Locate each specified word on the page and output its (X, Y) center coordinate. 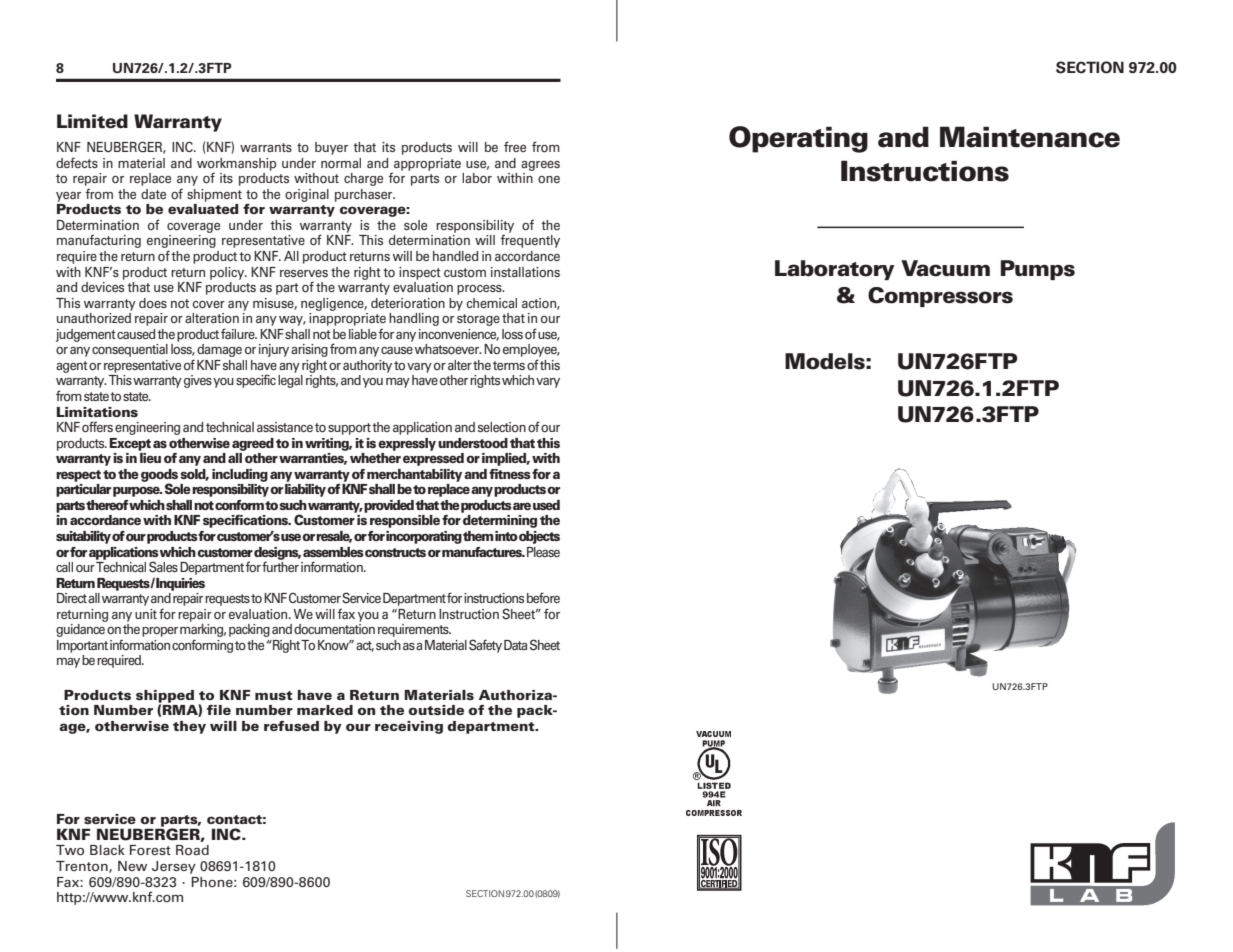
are (522, 506)
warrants (266, 147)
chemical (492, 303)
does (153, 303)
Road (192, 850)
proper (160, 632)
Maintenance (1030, 137)
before (543, 597)
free (515, 146)
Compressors (940, 297)
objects (539, 537)
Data (515, 645)
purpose (137, 491)
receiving (409, 727)
